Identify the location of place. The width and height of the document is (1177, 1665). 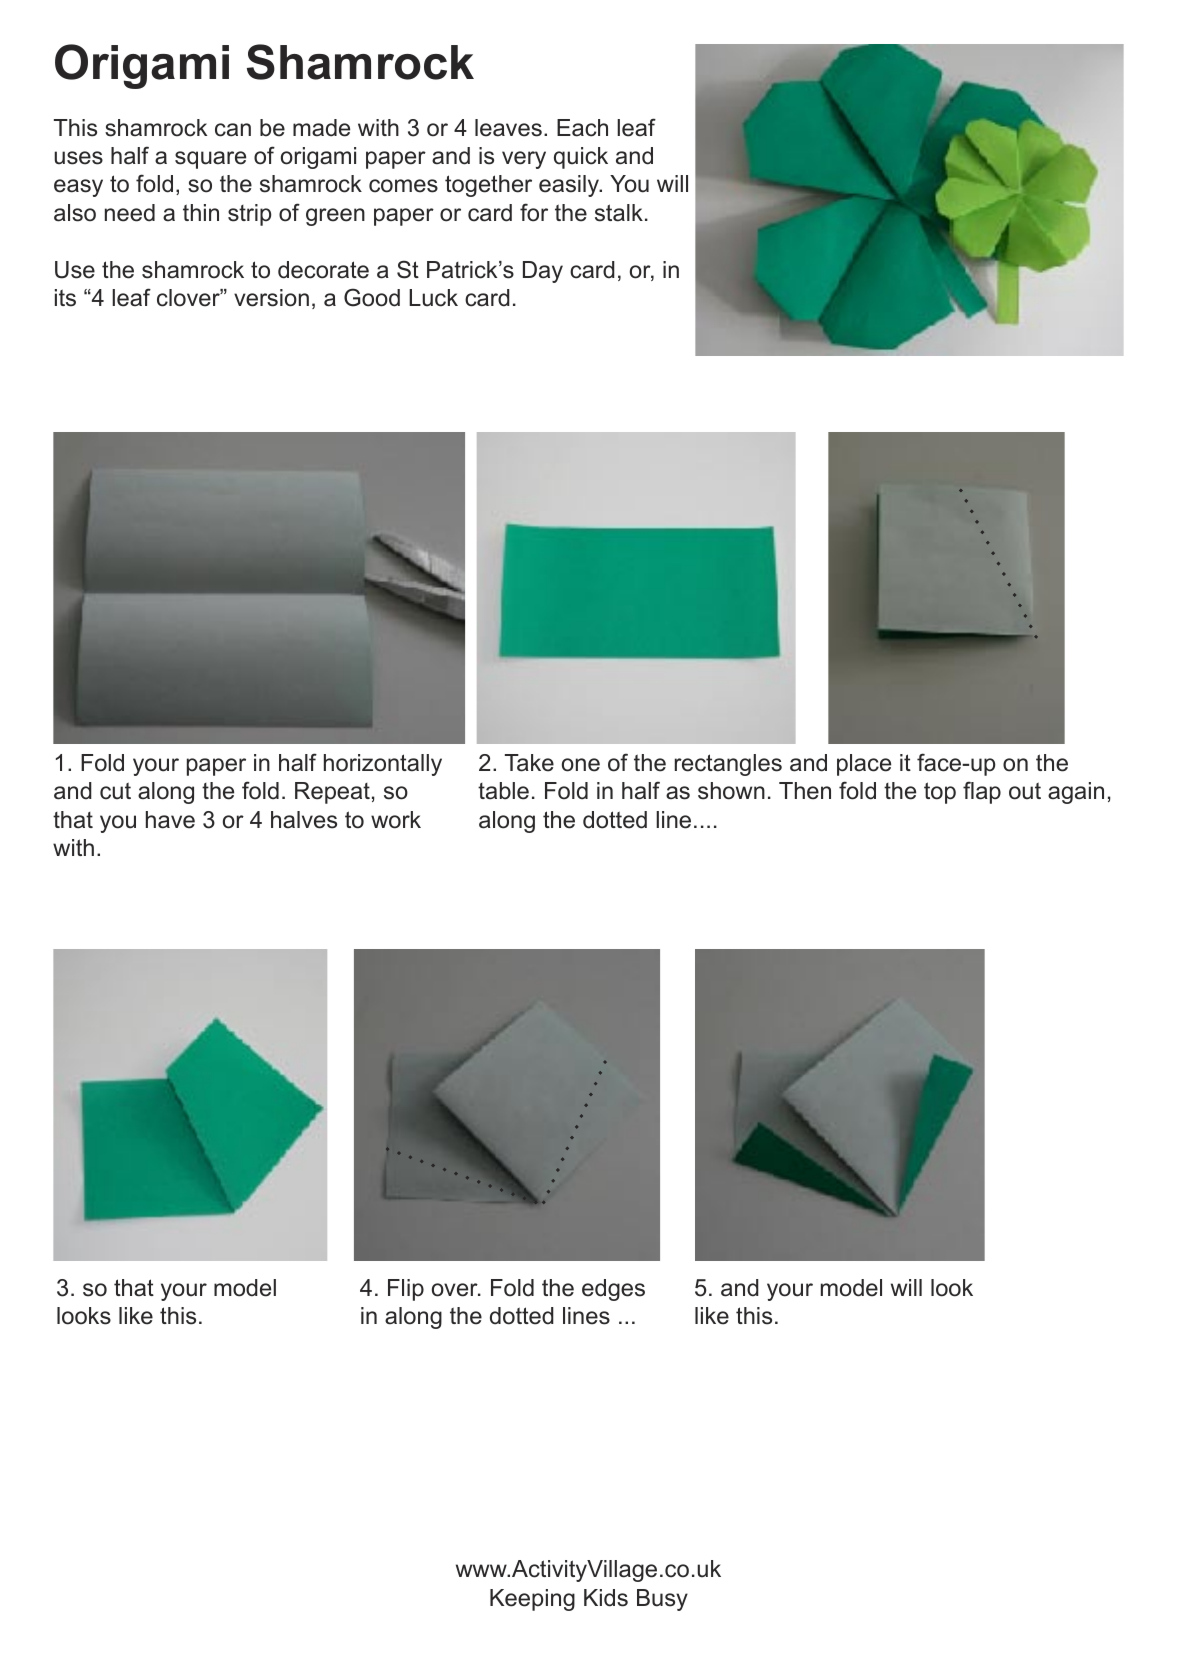
(864, 765).
